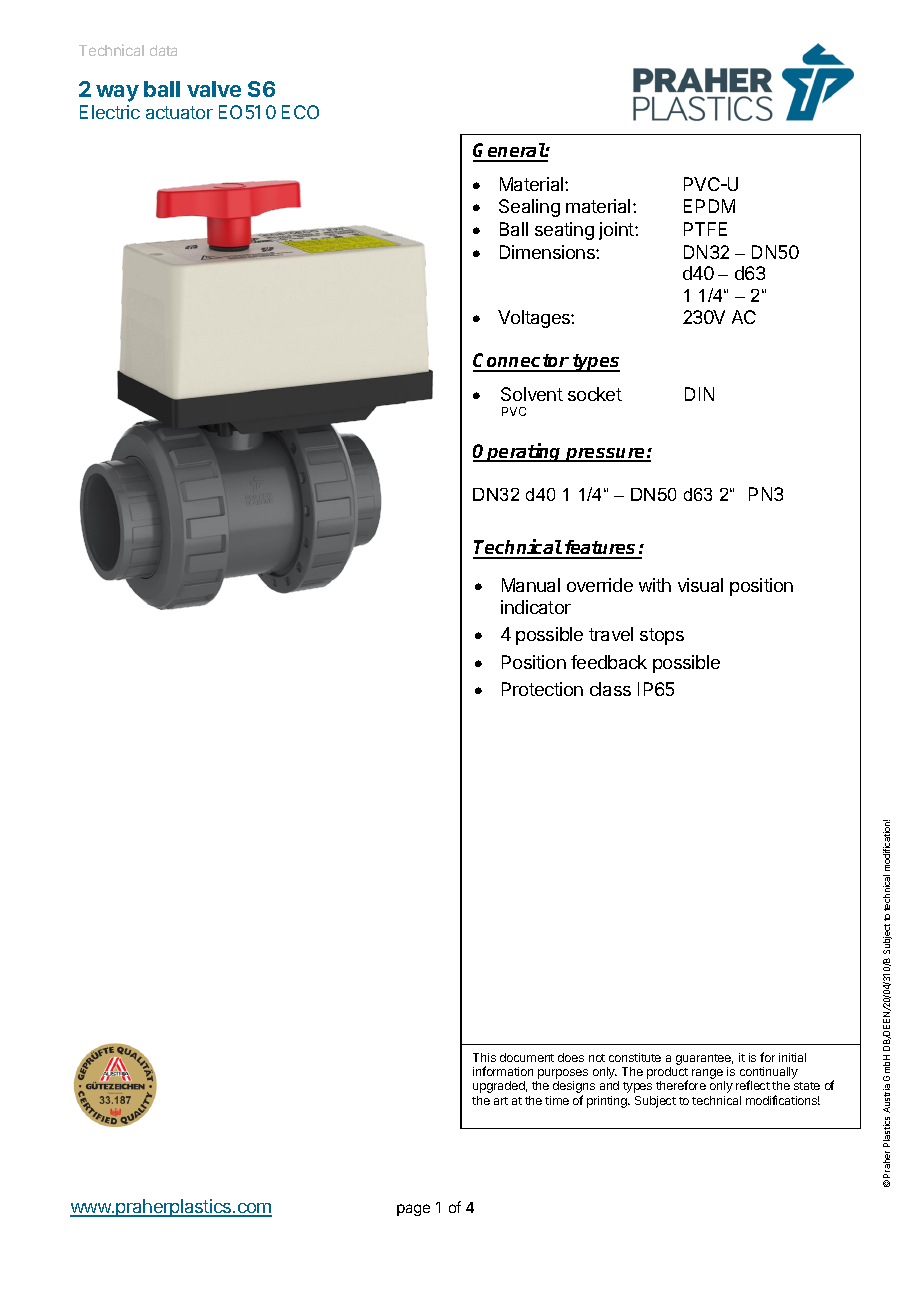 Image resolution: width=924 pixels, height=1308 pixels. Describe the element at coordinates (300, 112) in the screenshot. I see `ECO` at that location.
